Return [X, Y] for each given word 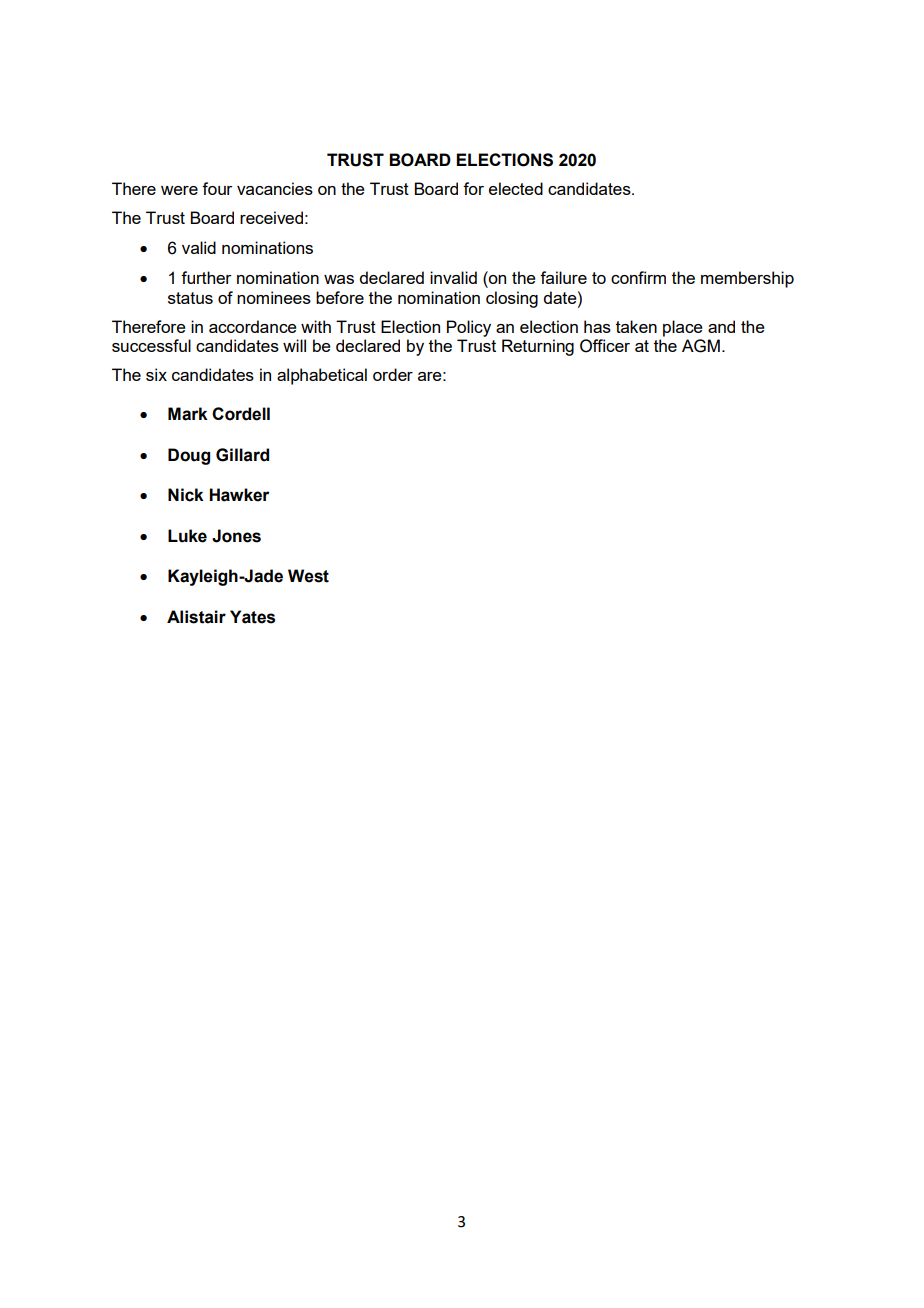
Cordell [241, 414]
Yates [252, 617]
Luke [187, 536]
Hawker [239, 495]
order [393, 374]
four [217, 188]
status [190, 298]
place [683, 328]
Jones [236, 536]
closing [512, 299]
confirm [638, 277]
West [308, 576]
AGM [701, 346]
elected [516, 188]
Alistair [196, 617]
